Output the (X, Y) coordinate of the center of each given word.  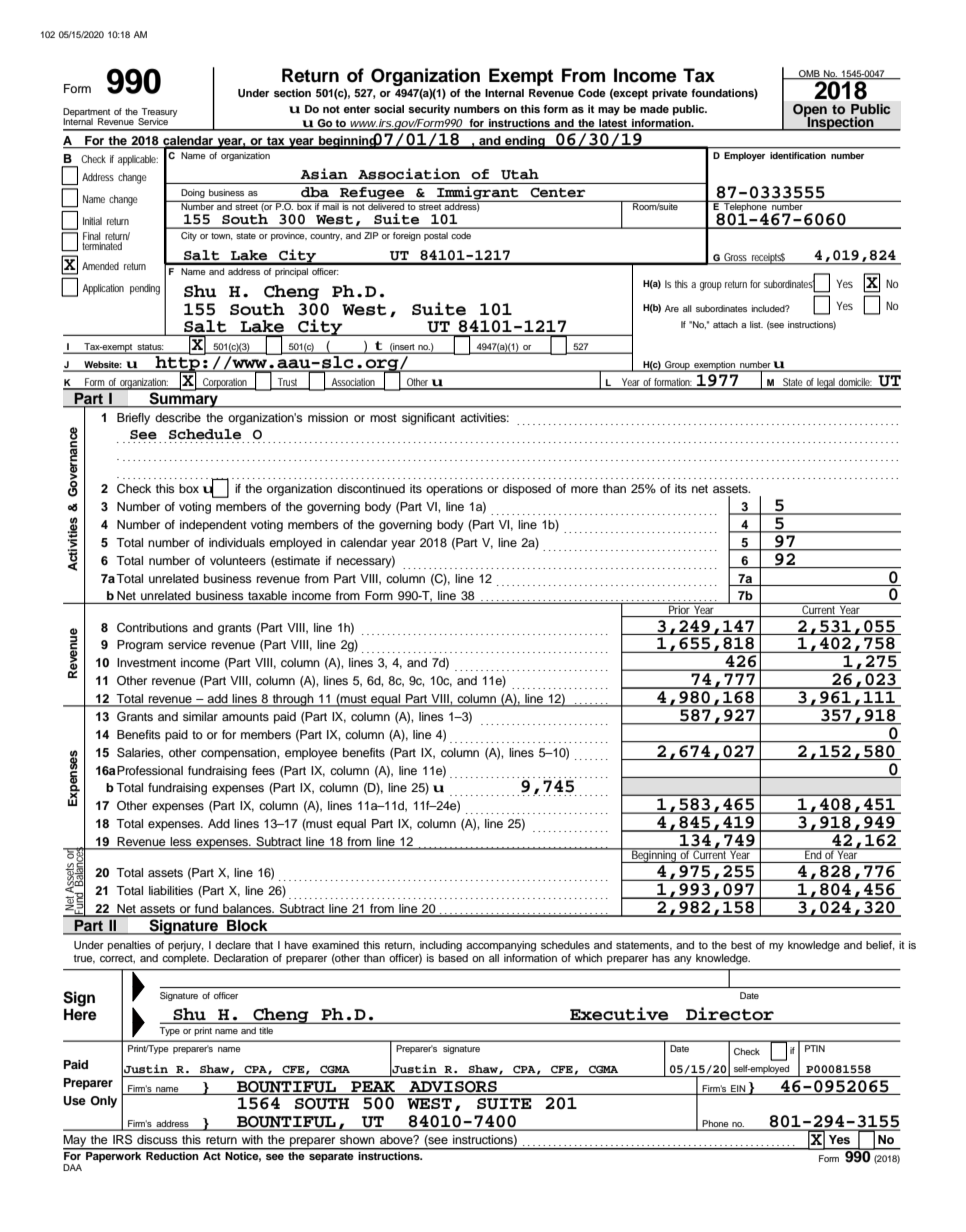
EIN (738, 1088)
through (293, 700)
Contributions (152, 628)
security (429, 110)
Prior (680, 610)
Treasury (158, 113)
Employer (744, 156)
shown (357, 1139)
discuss (157, 1139)
